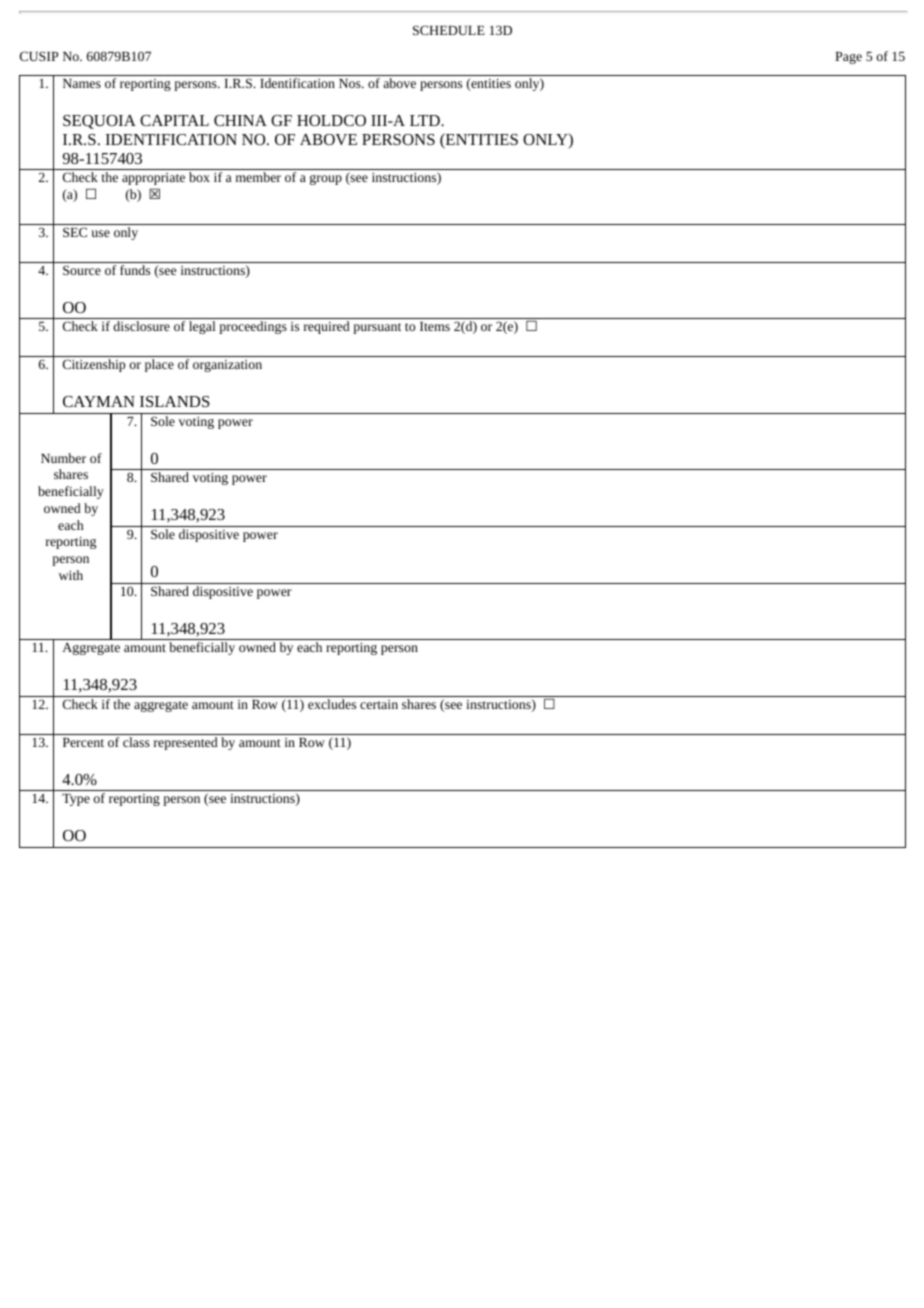  I want to click on Page, so click(848, 58).
